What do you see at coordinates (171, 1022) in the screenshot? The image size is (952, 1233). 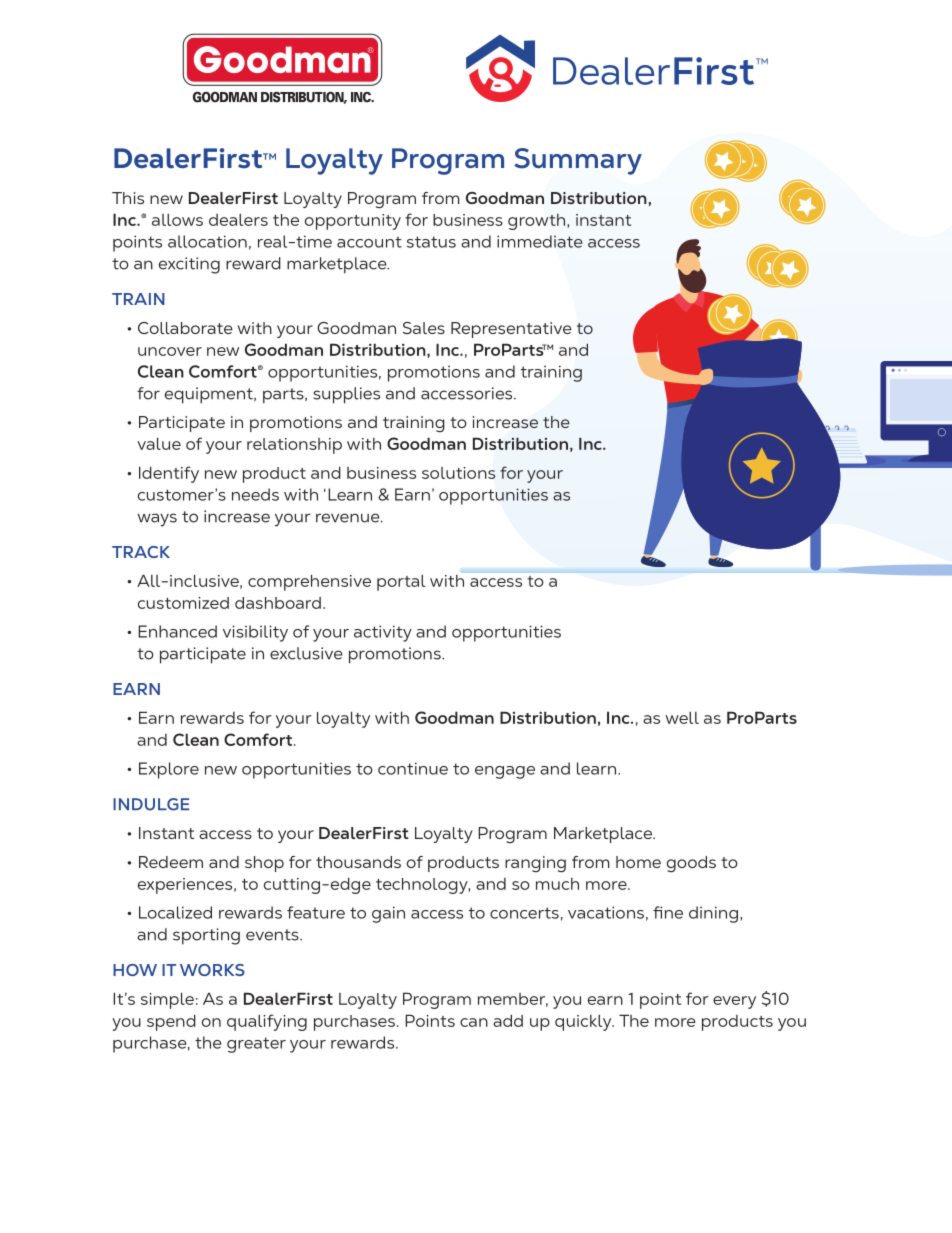 I see `spend` at bounding box center [171, 1022].
